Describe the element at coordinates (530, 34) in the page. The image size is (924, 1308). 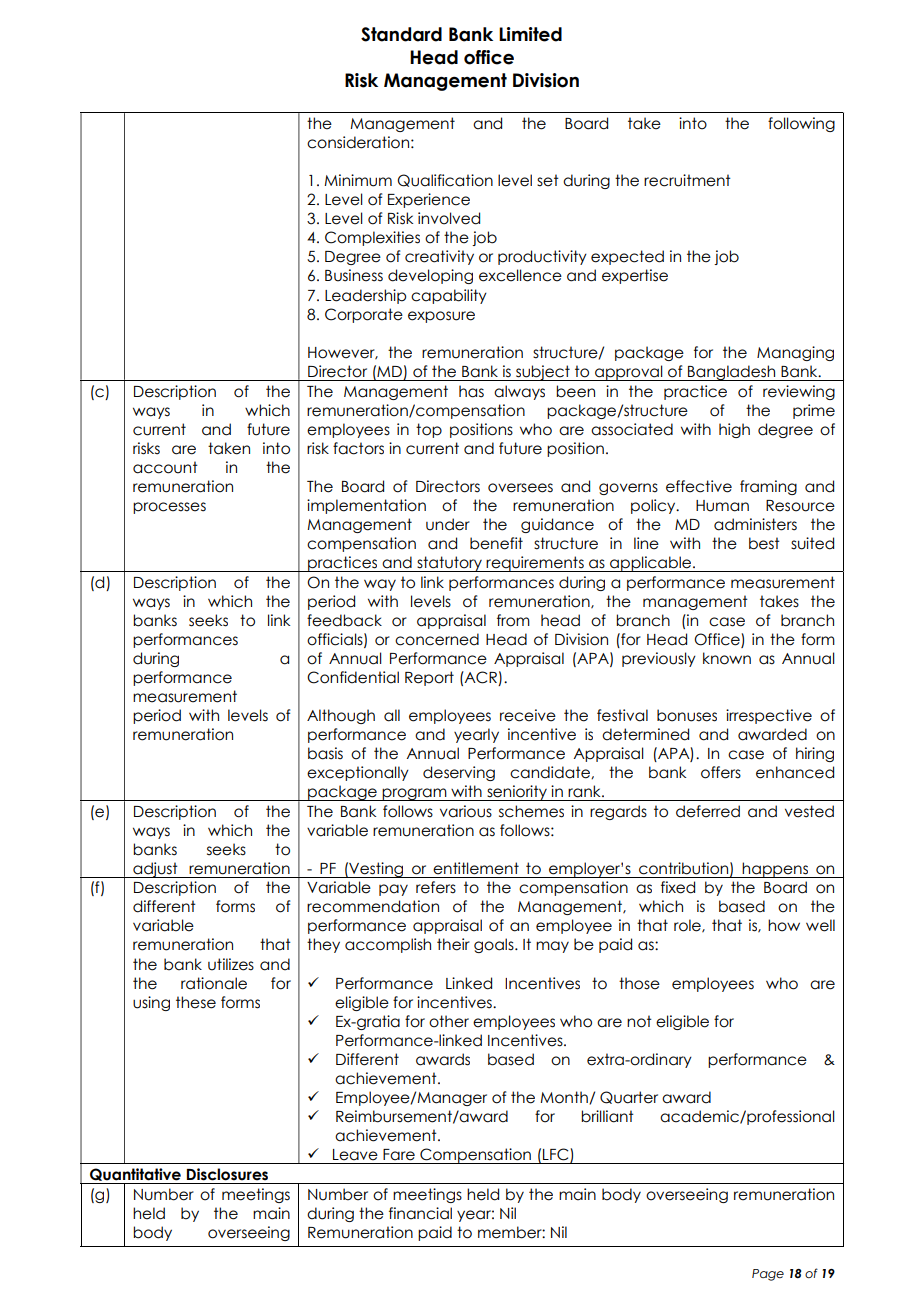
I see `Limited` at that location.
